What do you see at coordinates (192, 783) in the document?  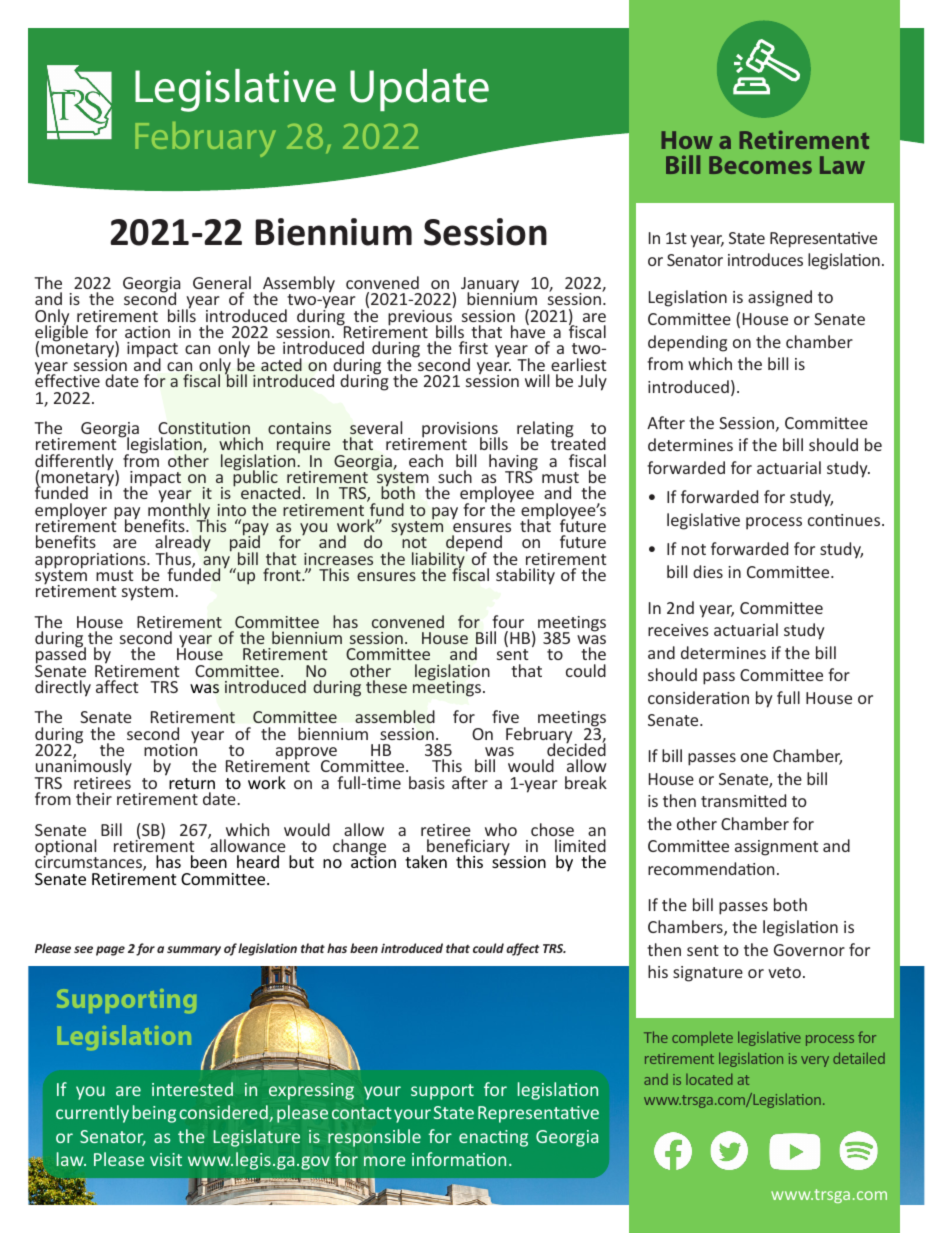 I see `return` at bounding box center [192, 783].
